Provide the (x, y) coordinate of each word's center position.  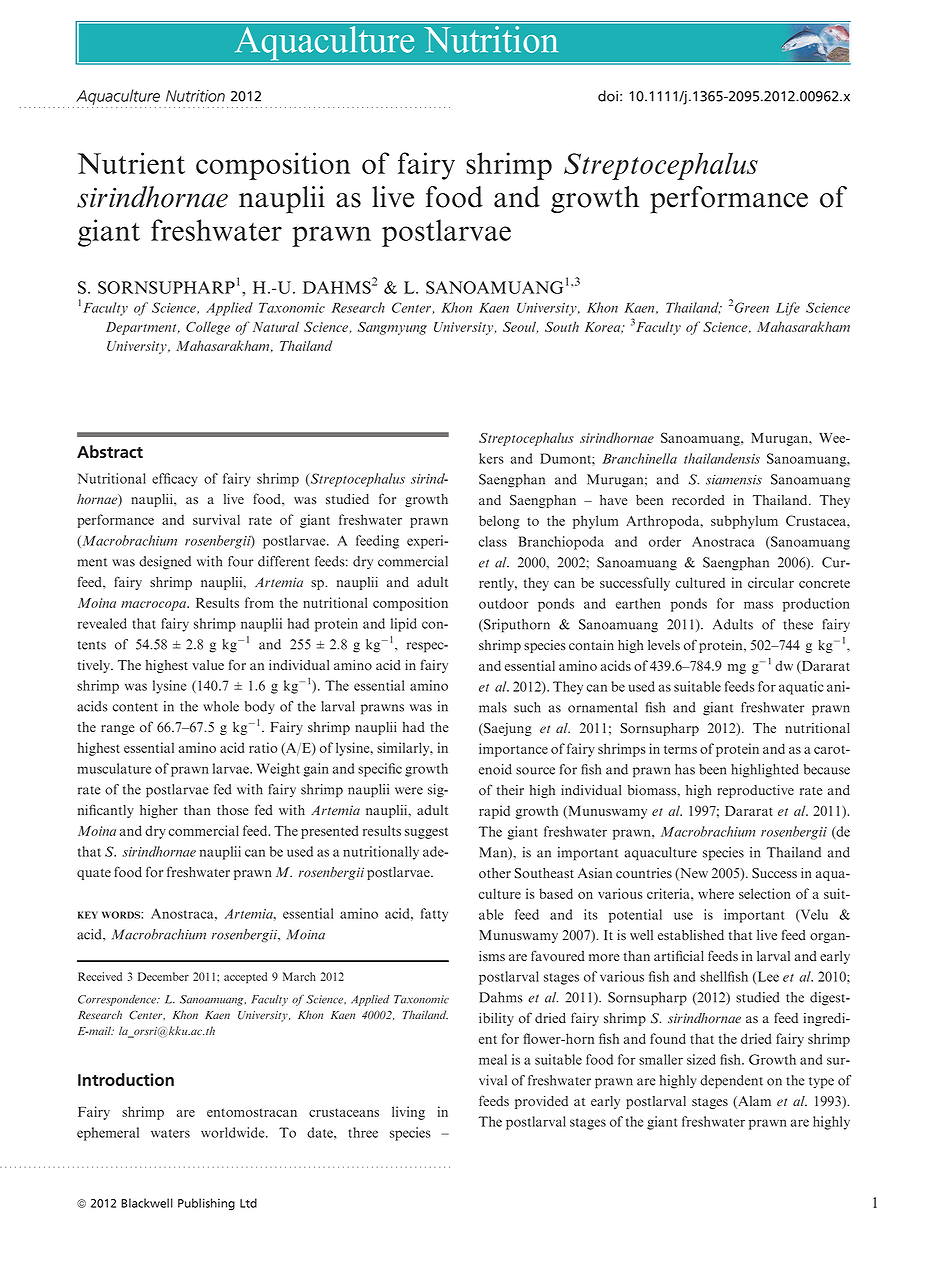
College (208, 328)
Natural (276, 326)
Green (752, 307)
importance (513, 750)
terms (680, 749)
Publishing (206, 1204)
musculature (114, 768)
